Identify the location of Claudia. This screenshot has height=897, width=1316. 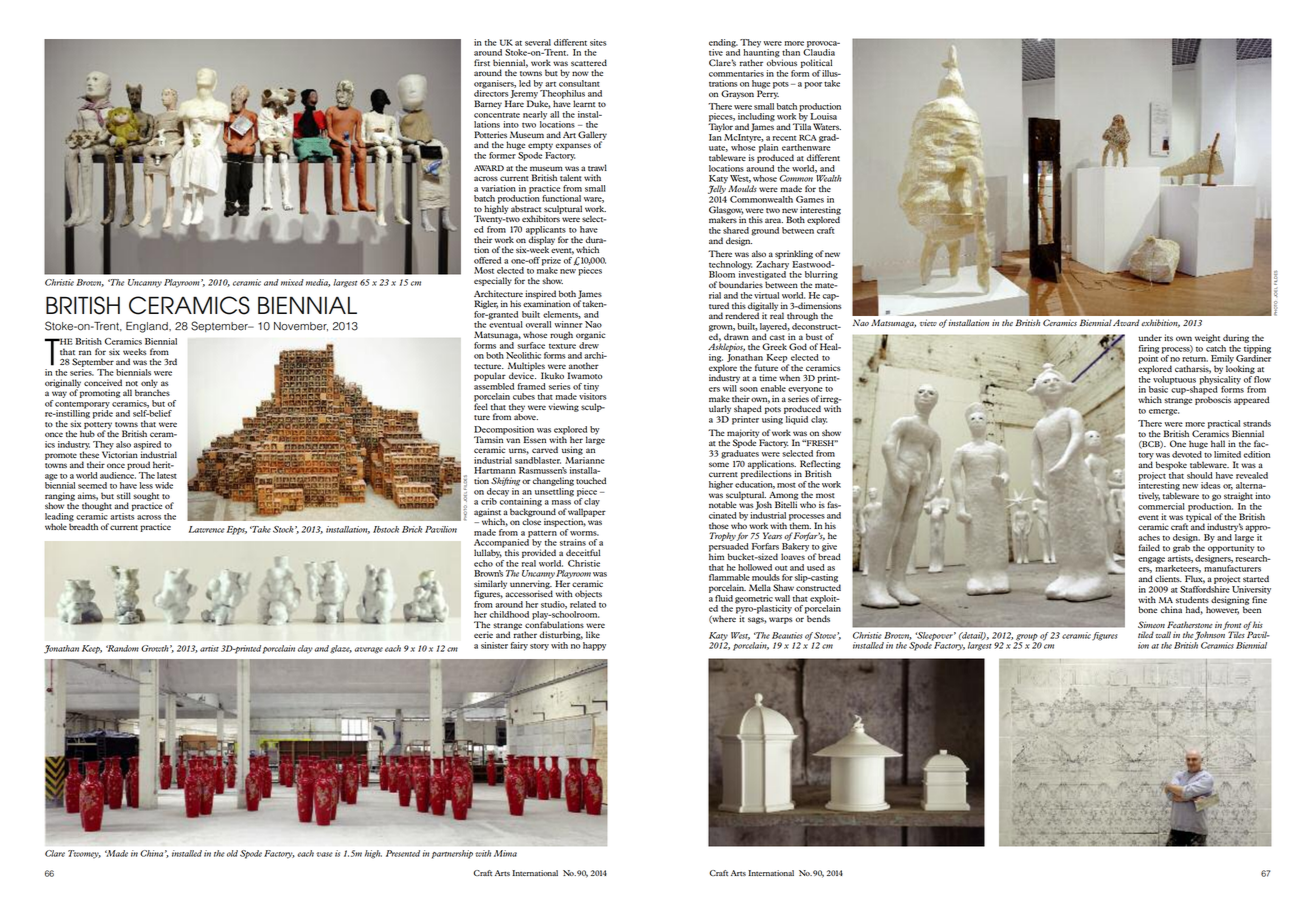
(819, 51).
